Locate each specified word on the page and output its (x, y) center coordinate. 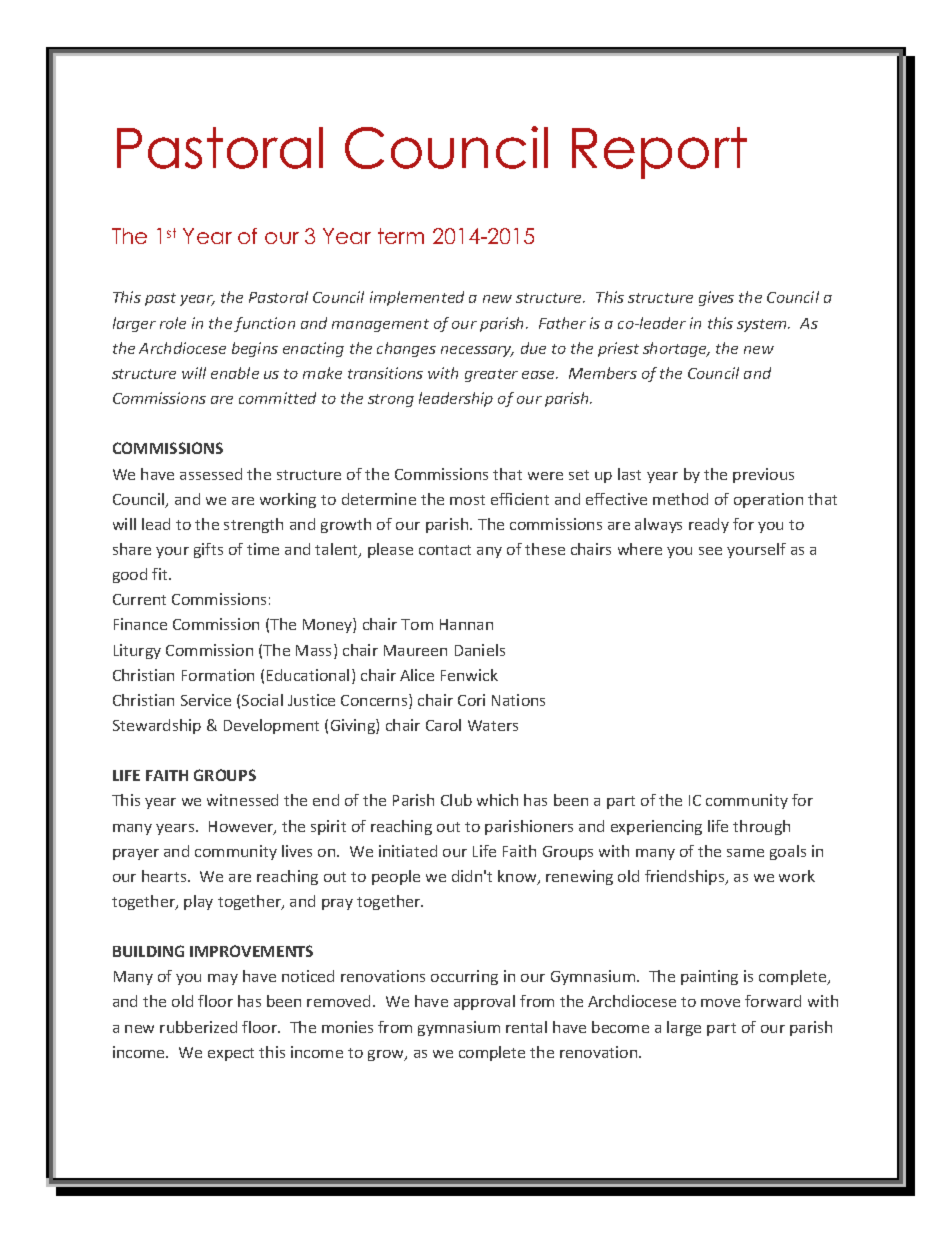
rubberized (198, 1027)
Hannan (466, 624)
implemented (417, 298)
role (173, 323)
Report (659, 153)
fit (161, 574)
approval (484, 1002)
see (710, 551)
